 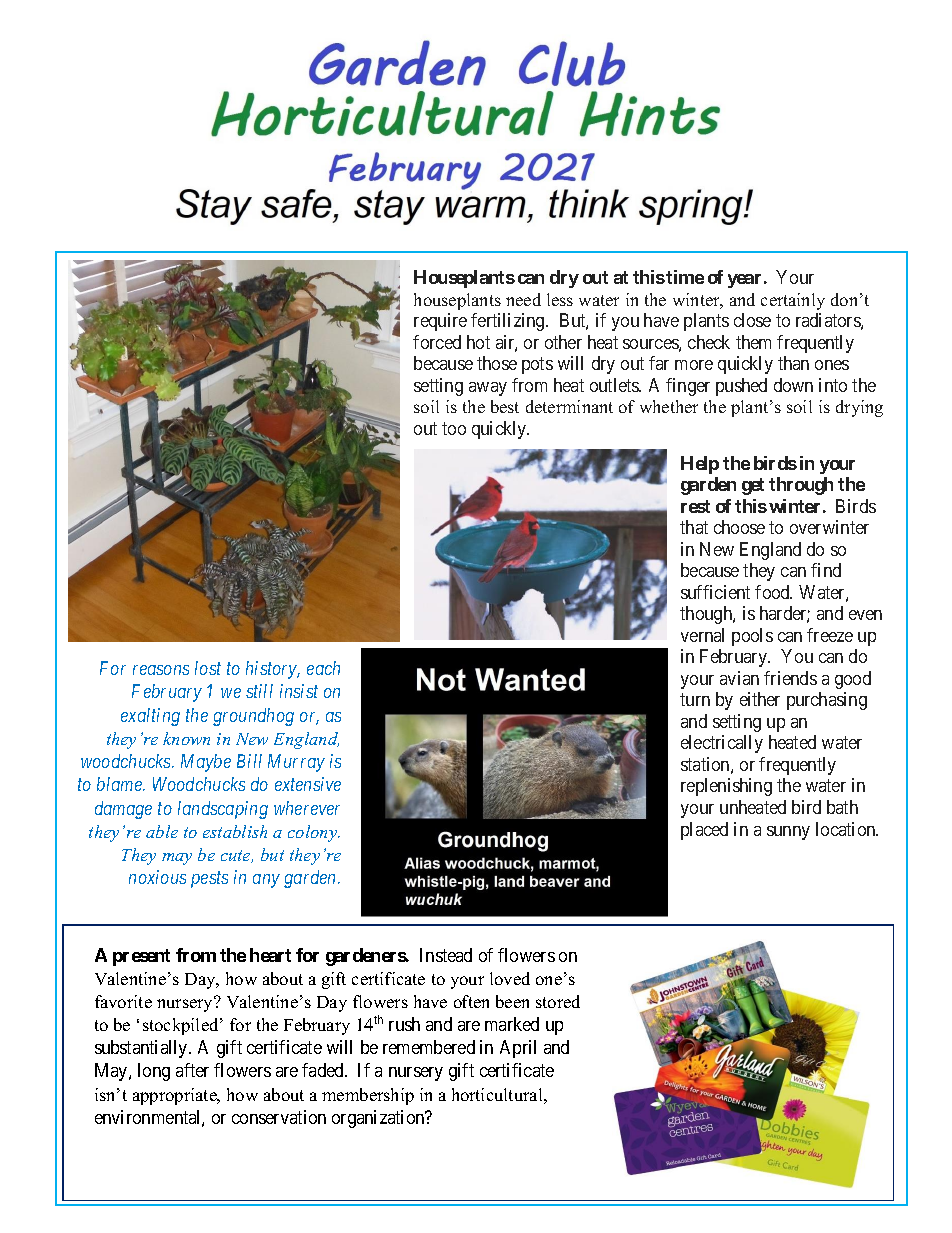 I want to click on still, so click(x=259, y=691).
